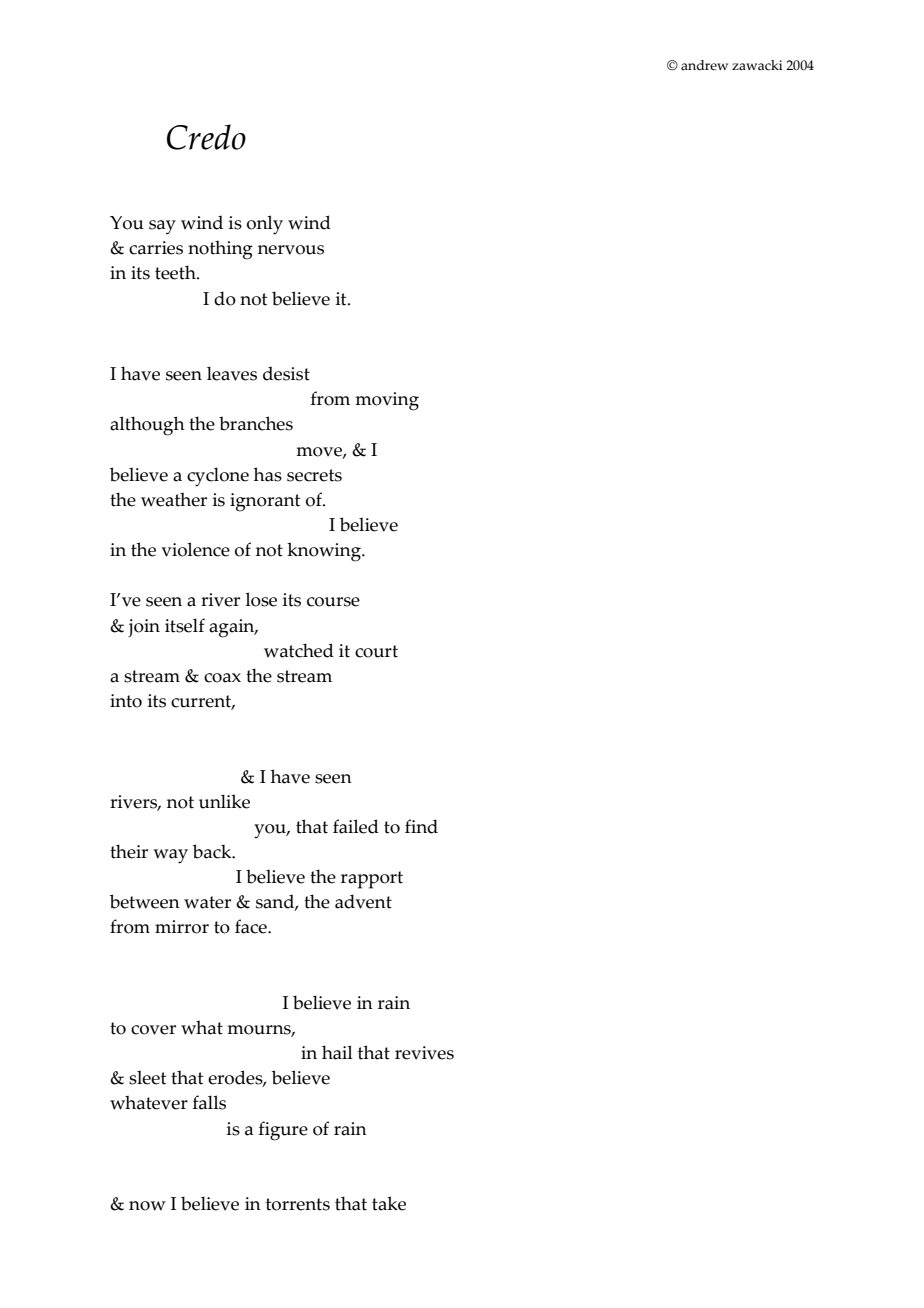  What do you see at coordinates (185, 625) in the screenshot?
I see `itself` at bounding box center [185, 625].
